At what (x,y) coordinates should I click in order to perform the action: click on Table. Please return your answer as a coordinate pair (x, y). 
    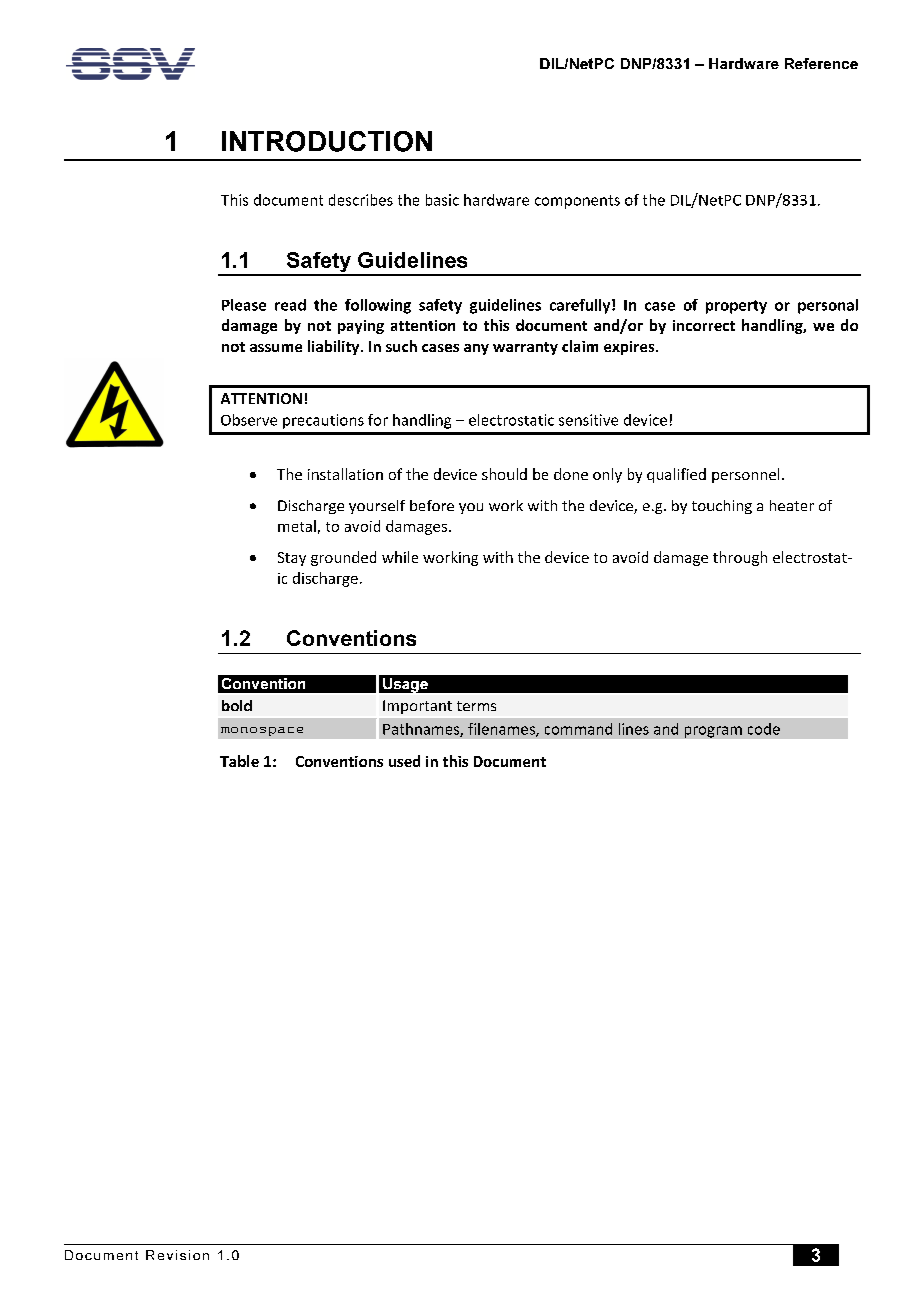
    Looking at the image, I should click on (239, 761).
